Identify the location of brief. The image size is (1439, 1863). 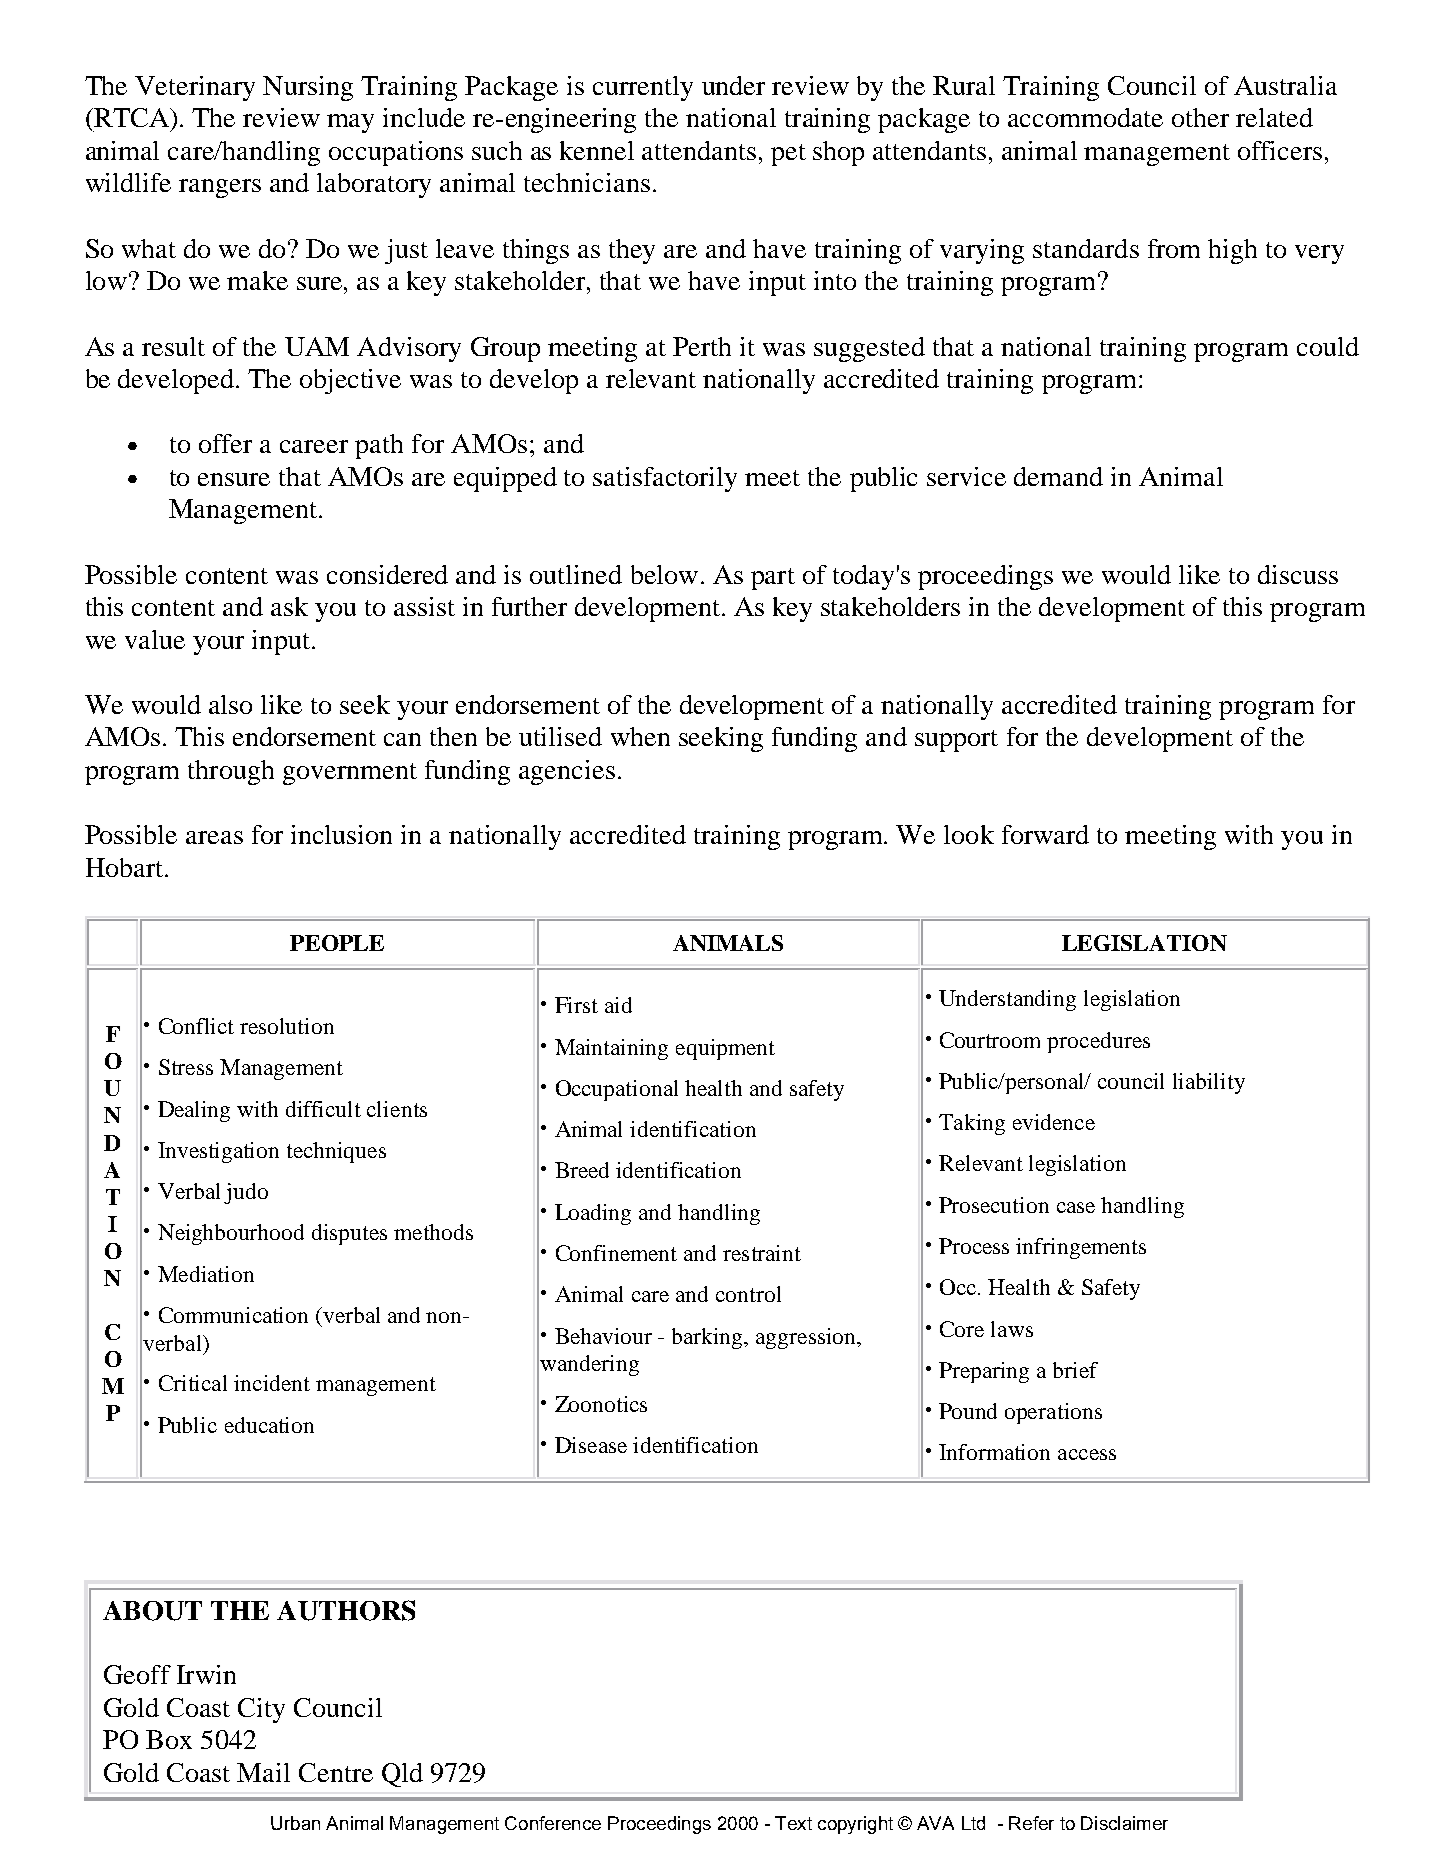
(1075, 1370).
